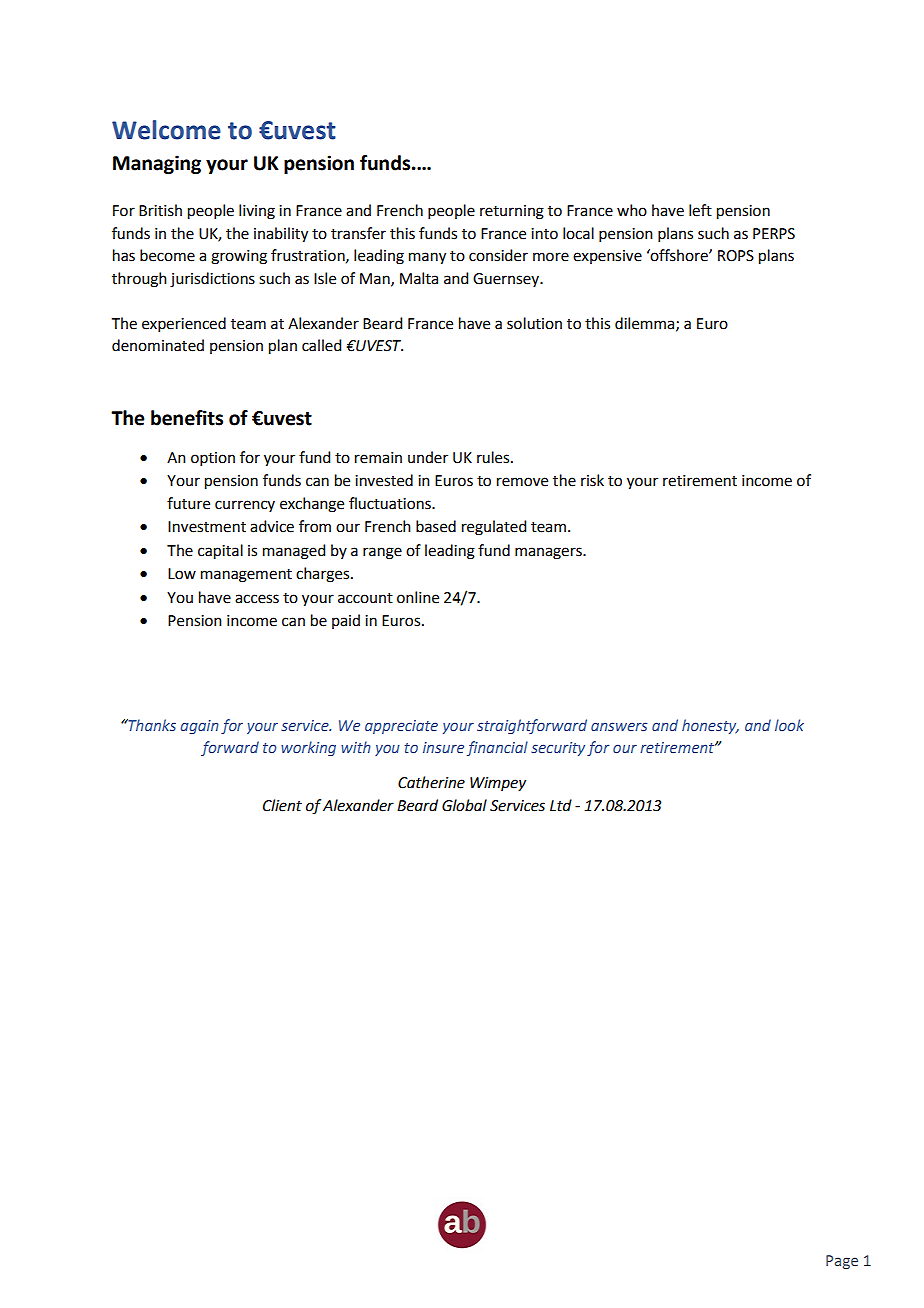 The height and width of the document is (1308, 924). Describe the element at coordinates (200, 727) in the document. I see `again` at that location.
